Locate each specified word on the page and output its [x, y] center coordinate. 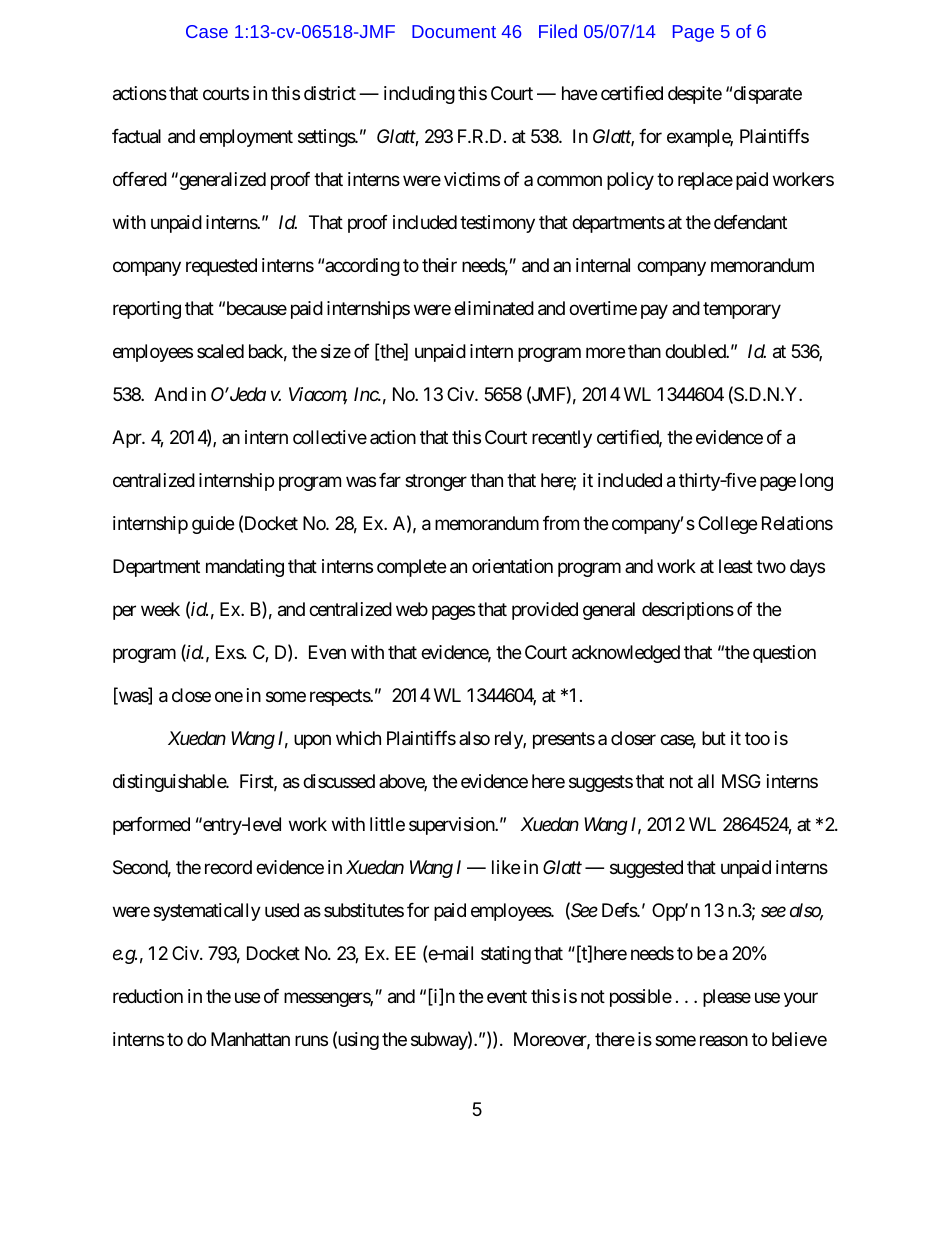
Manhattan [250, 1039]
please [727, 998]
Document [454, 31]
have [579, 93]
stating [506, 955]
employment [246, 138]
